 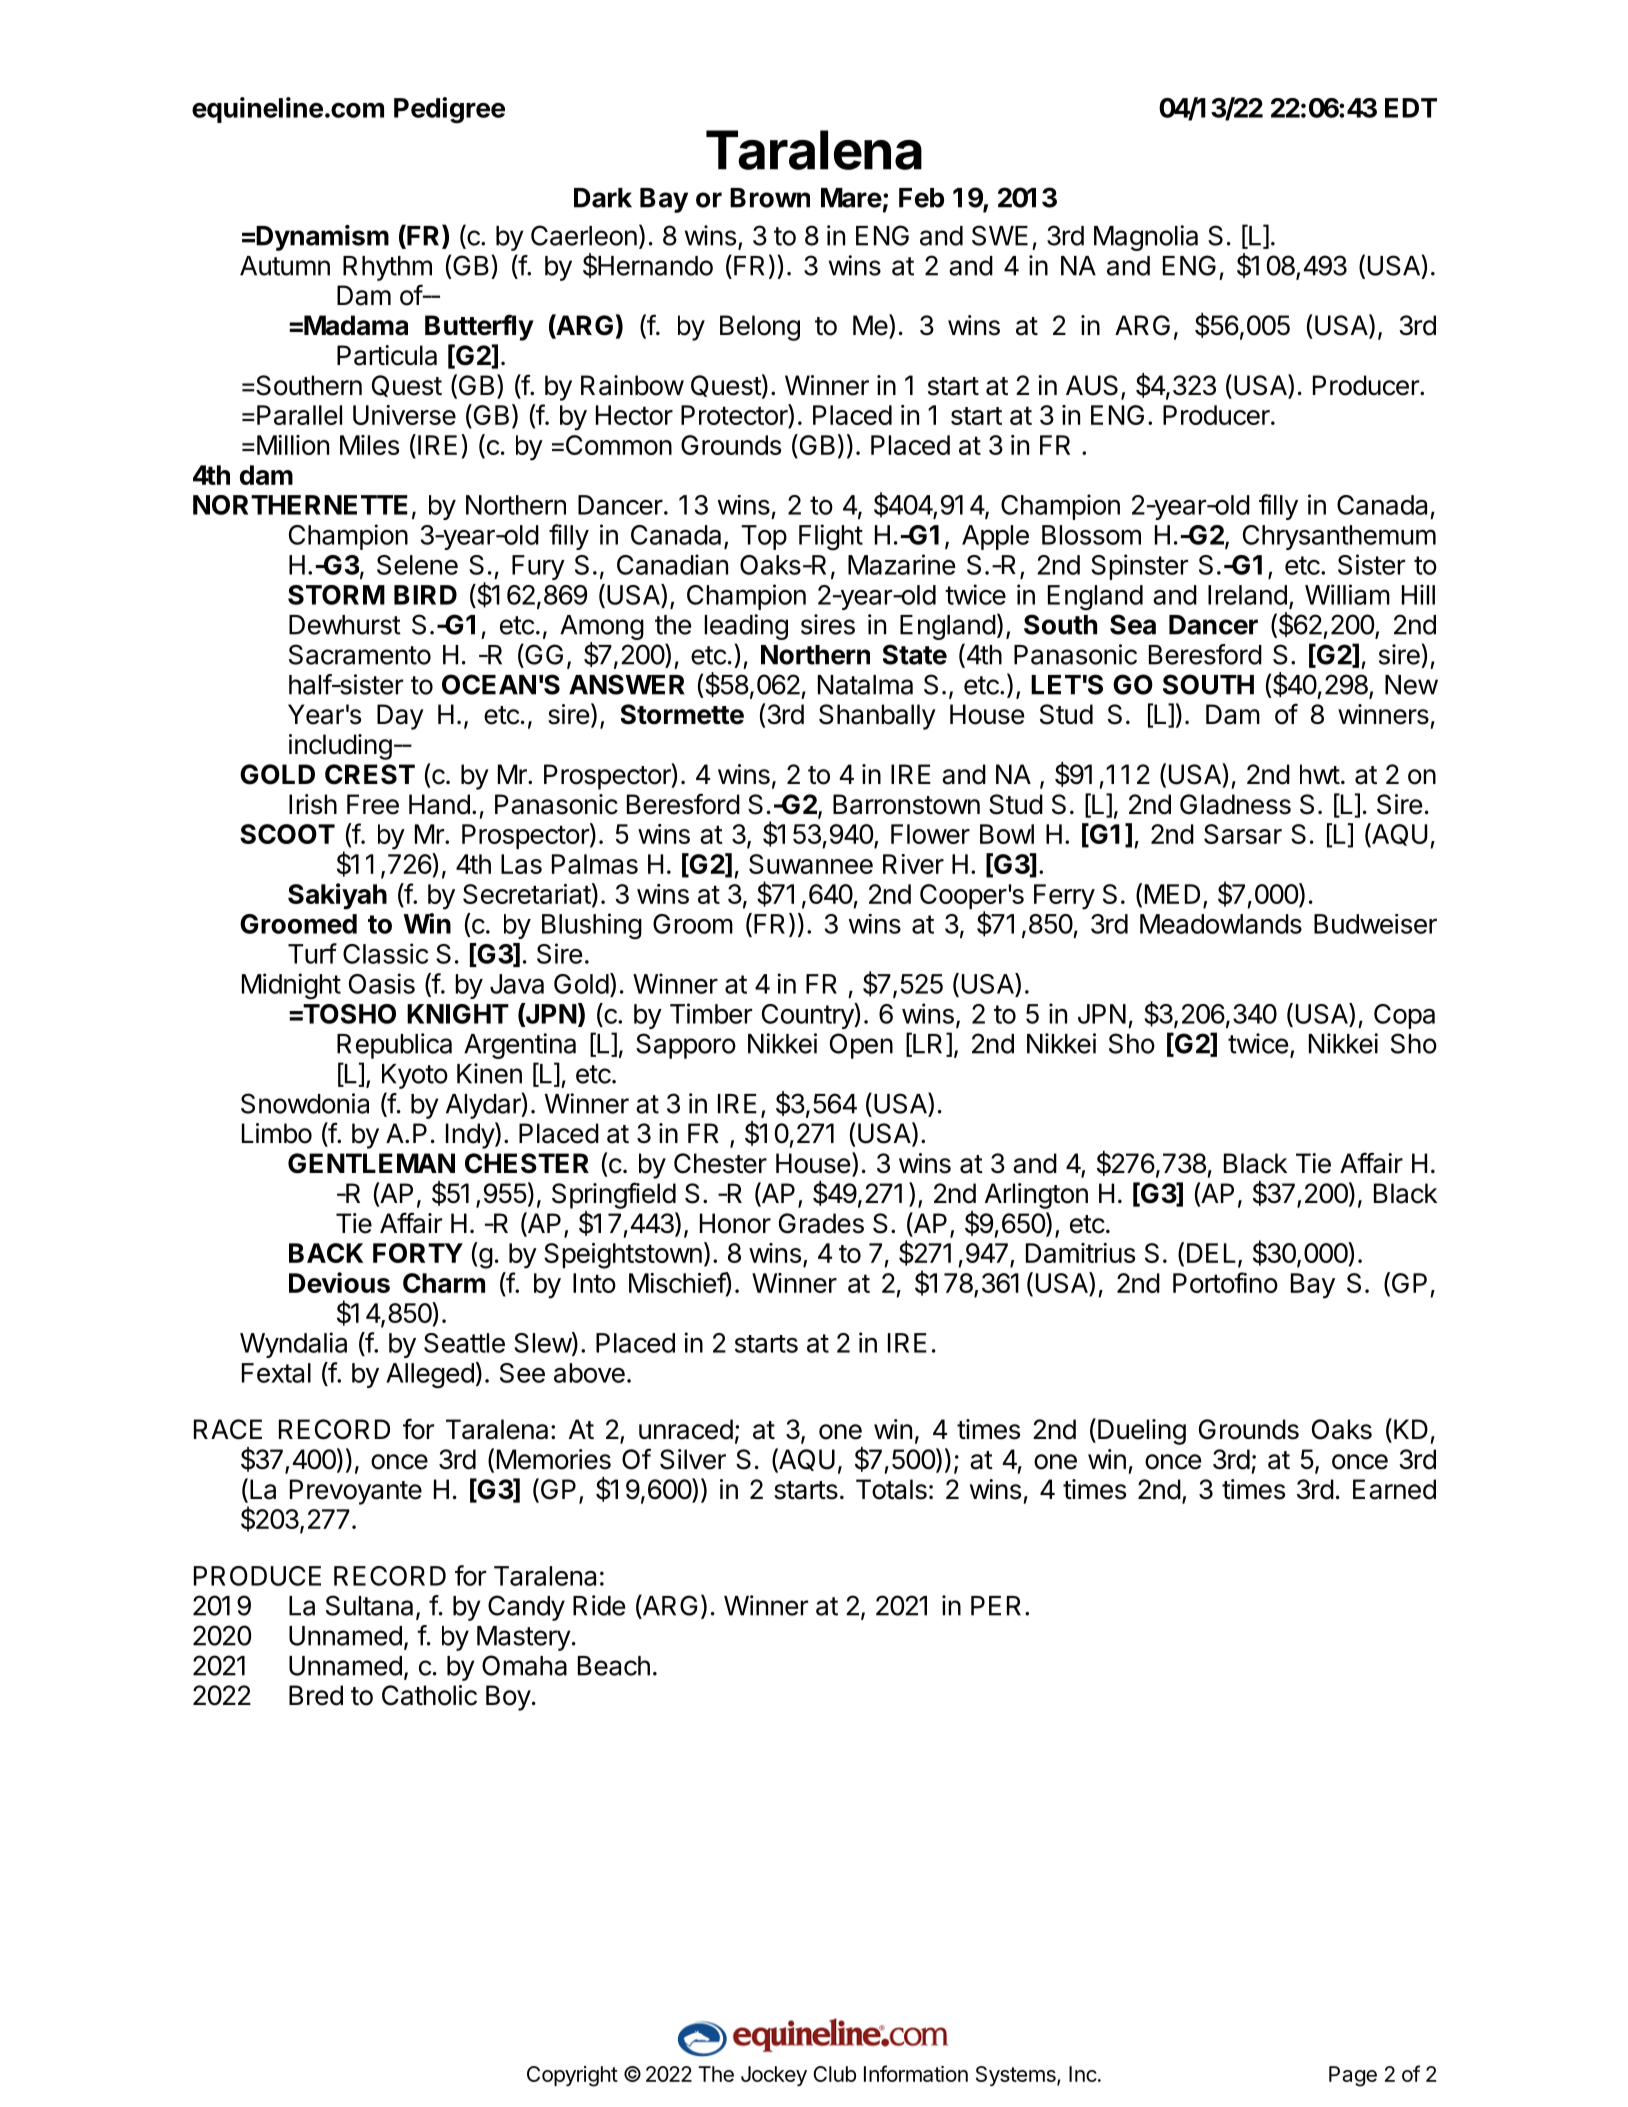 I want to click on Mare, so click(x=851, y=198).
